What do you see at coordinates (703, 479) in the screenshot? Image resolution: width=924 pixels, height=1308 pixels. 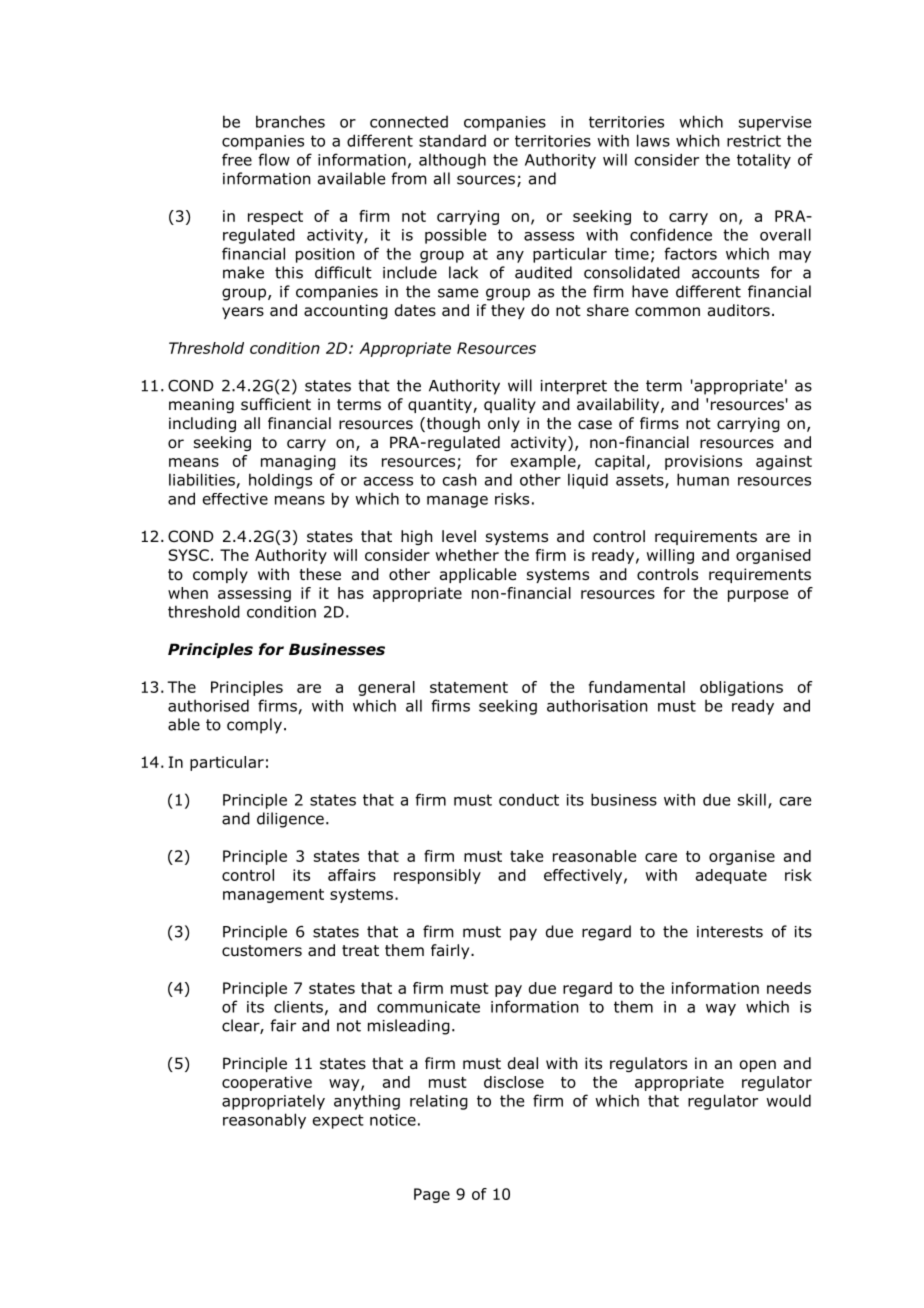 I see `human` at bounding box center [703, 479].
